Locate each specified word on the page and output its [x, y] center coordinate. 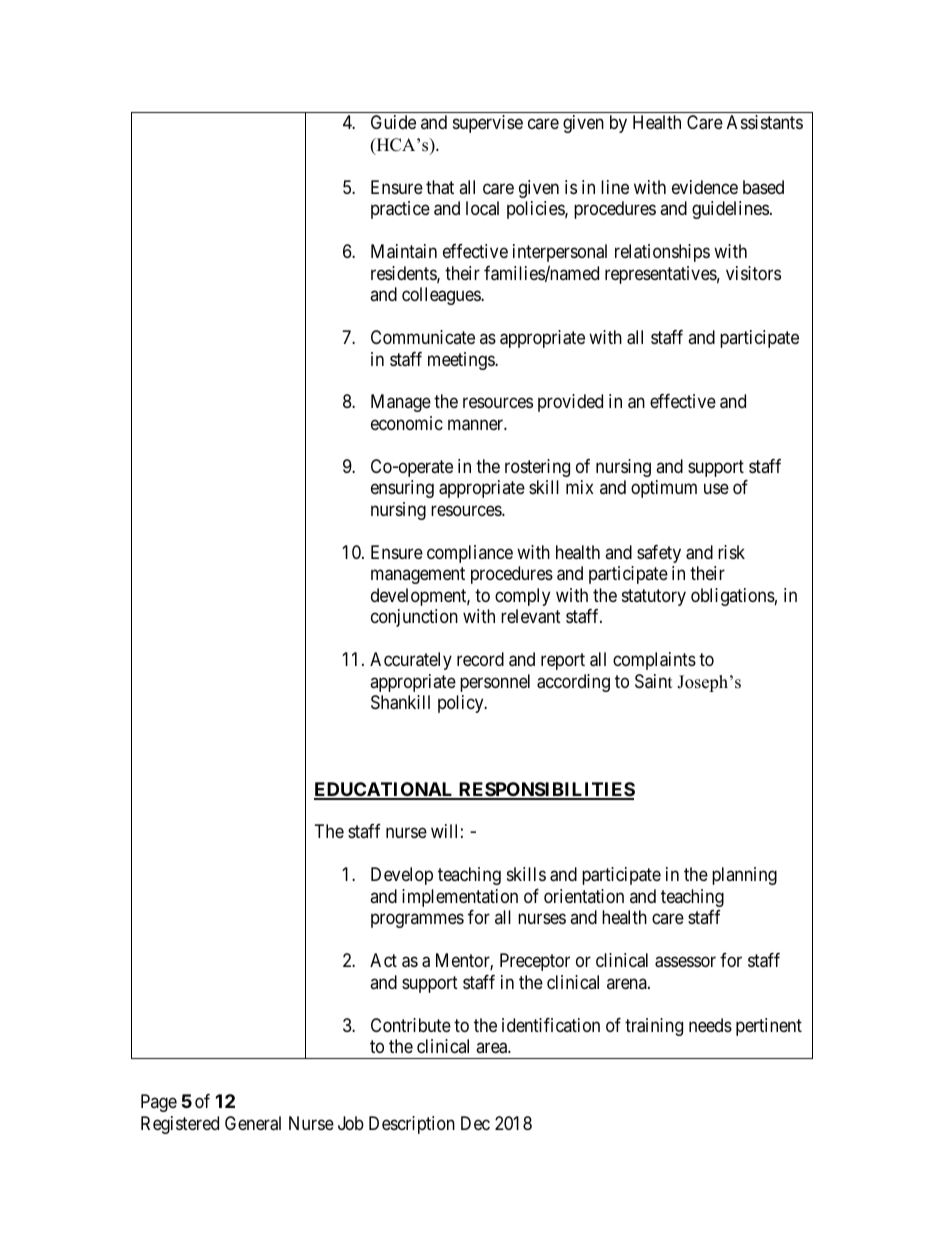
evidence [705, 187]
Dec [475, 1123]
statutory [654, 597]
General [253, 1123]
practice [400, 210]
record [480, 659]
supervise [488, 124]
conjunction [414, 618]
